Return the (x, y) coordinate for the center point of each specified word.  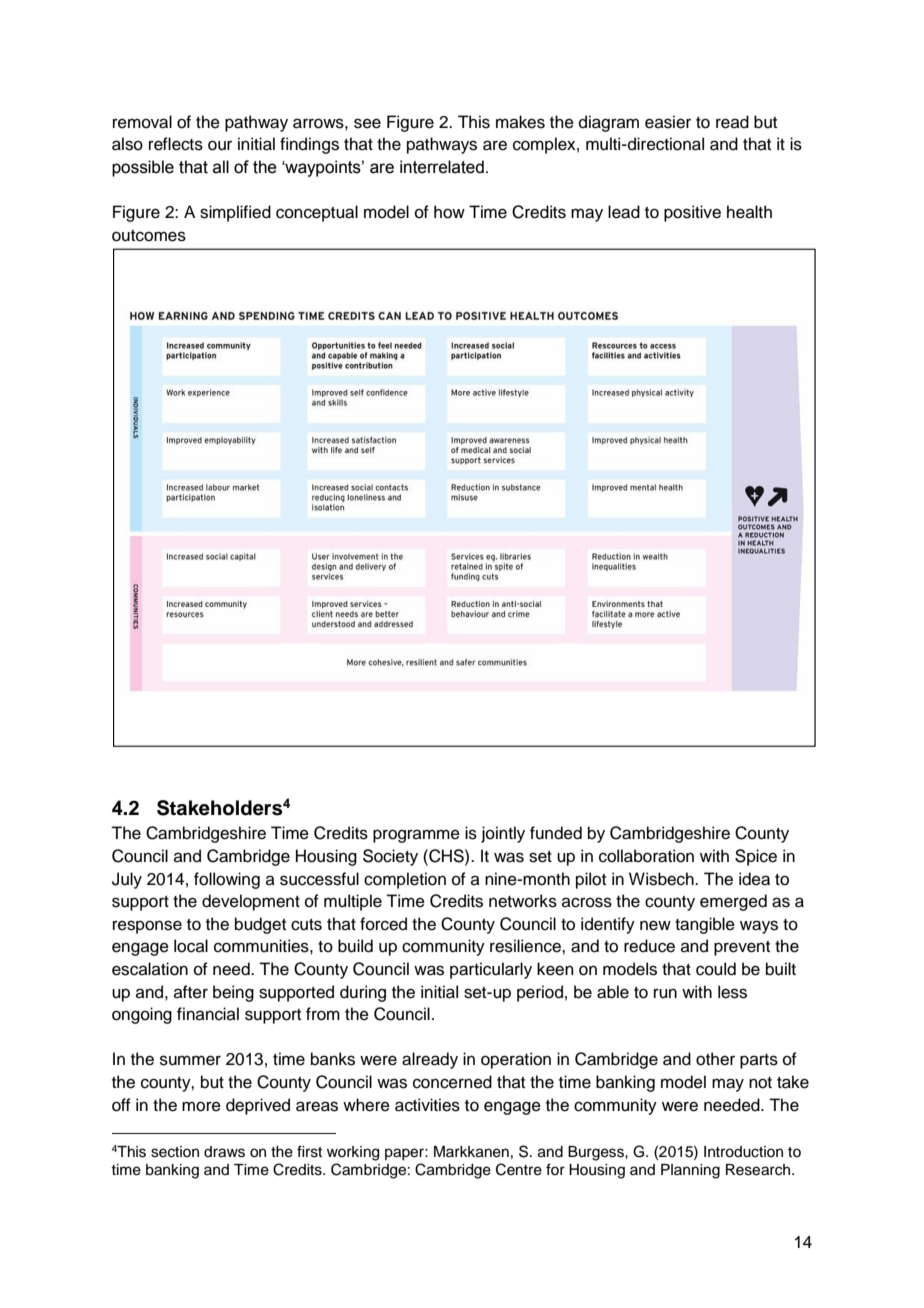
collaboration (646, 856)
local (191, 946)
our (220, 145)
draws (224, 1152)
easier (668, 122)
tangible (705, 925)
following (227, 880)
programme (416, 836)
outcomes (149, 236)
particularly (491, 970)
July (127, 880)
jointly (503, 834)
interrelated (442, 167)
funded (556, 833)
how (449, 212)
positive (692, 213)
